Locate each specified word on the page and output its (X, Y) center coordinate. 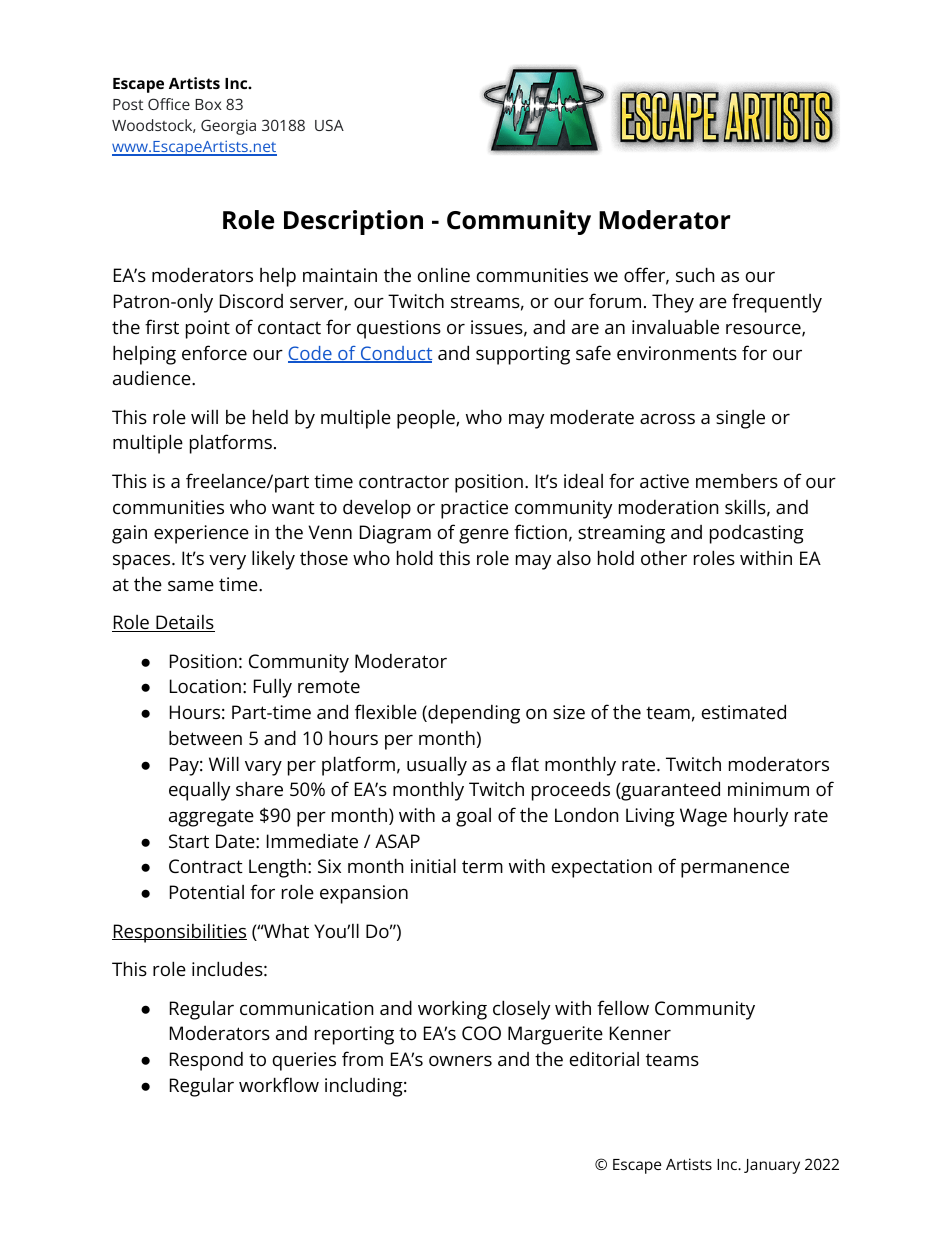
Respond (206, 1061)
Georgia (228, 127)
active (664, 481)
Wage (703, 817)
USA (329, 125)
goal (473, 817)
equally (199, 791)
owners (460, 1061)
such (695, 274)
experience (201, 534)
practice (474, 509)
